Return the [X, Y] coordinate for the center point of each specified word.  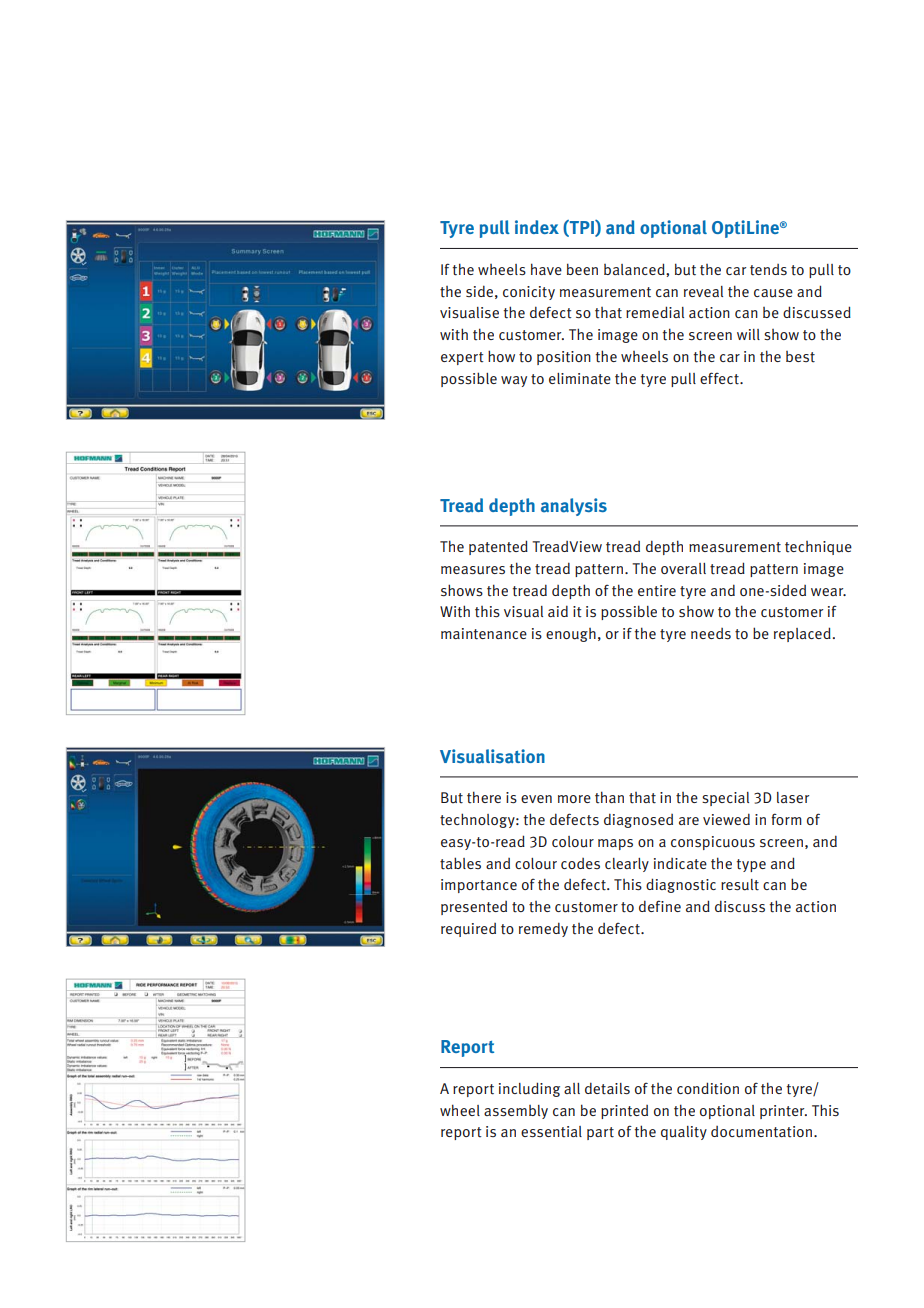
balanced [635, 269]
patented [498, 547]
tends [768, 269]
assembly [516, 1112]
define [660, 906]
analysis [574, 507]
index [537, 227]
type [751, 865]
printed [624, 1112]
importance [479, 886]
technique [818, 548]
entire [657, 591]
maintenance [484, 634]
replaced [802, 634]
